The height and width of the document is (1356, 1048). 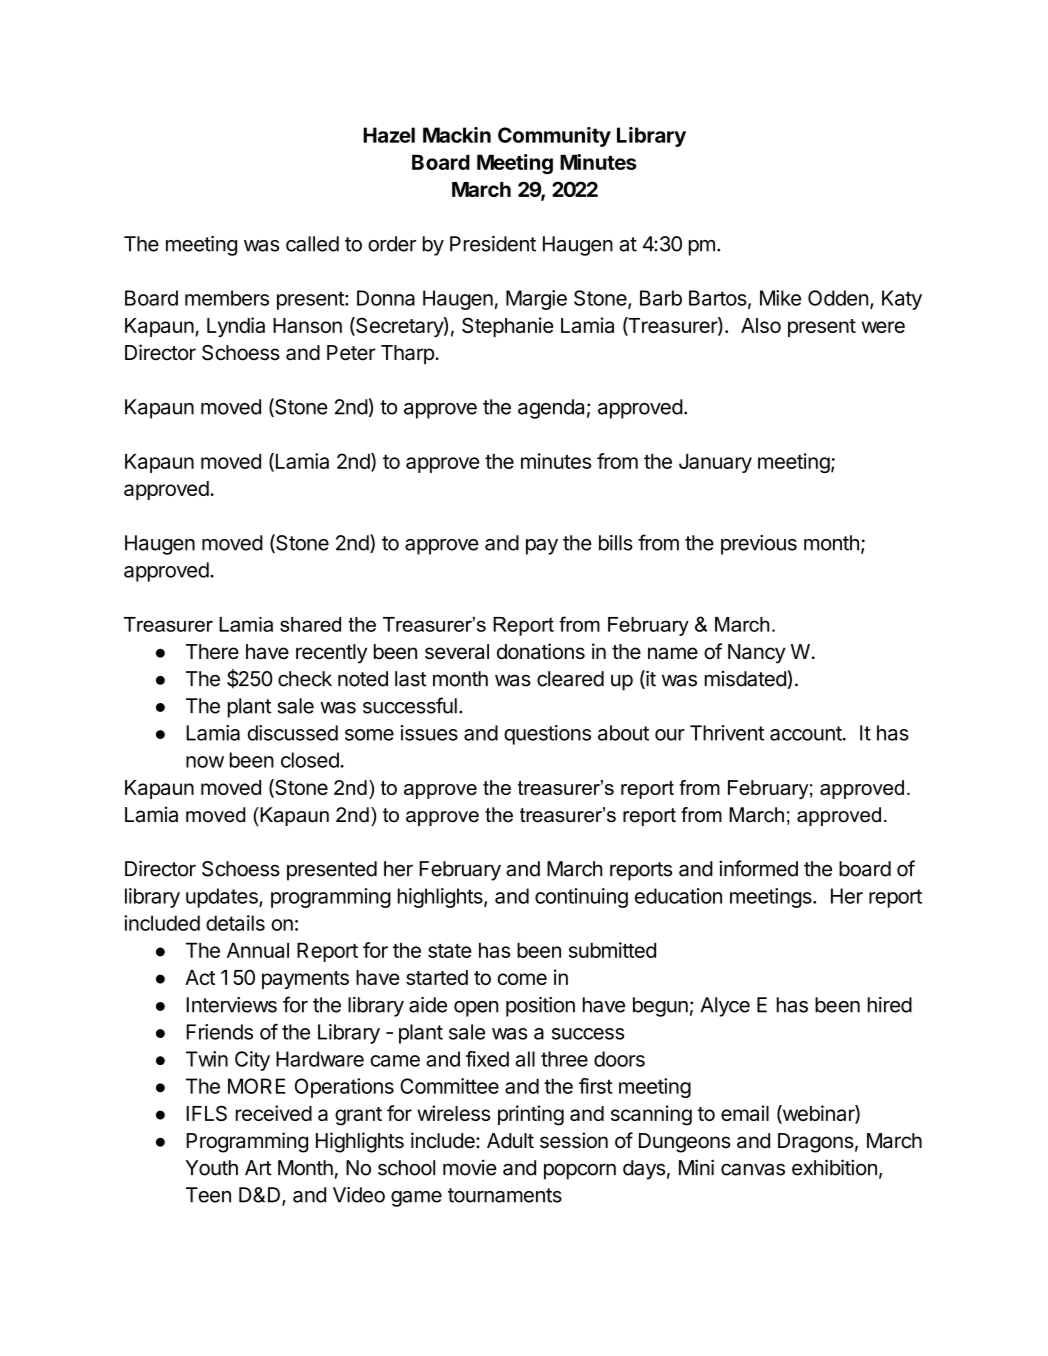 I want to click on popcorn, so click(x=580, y=1171).
